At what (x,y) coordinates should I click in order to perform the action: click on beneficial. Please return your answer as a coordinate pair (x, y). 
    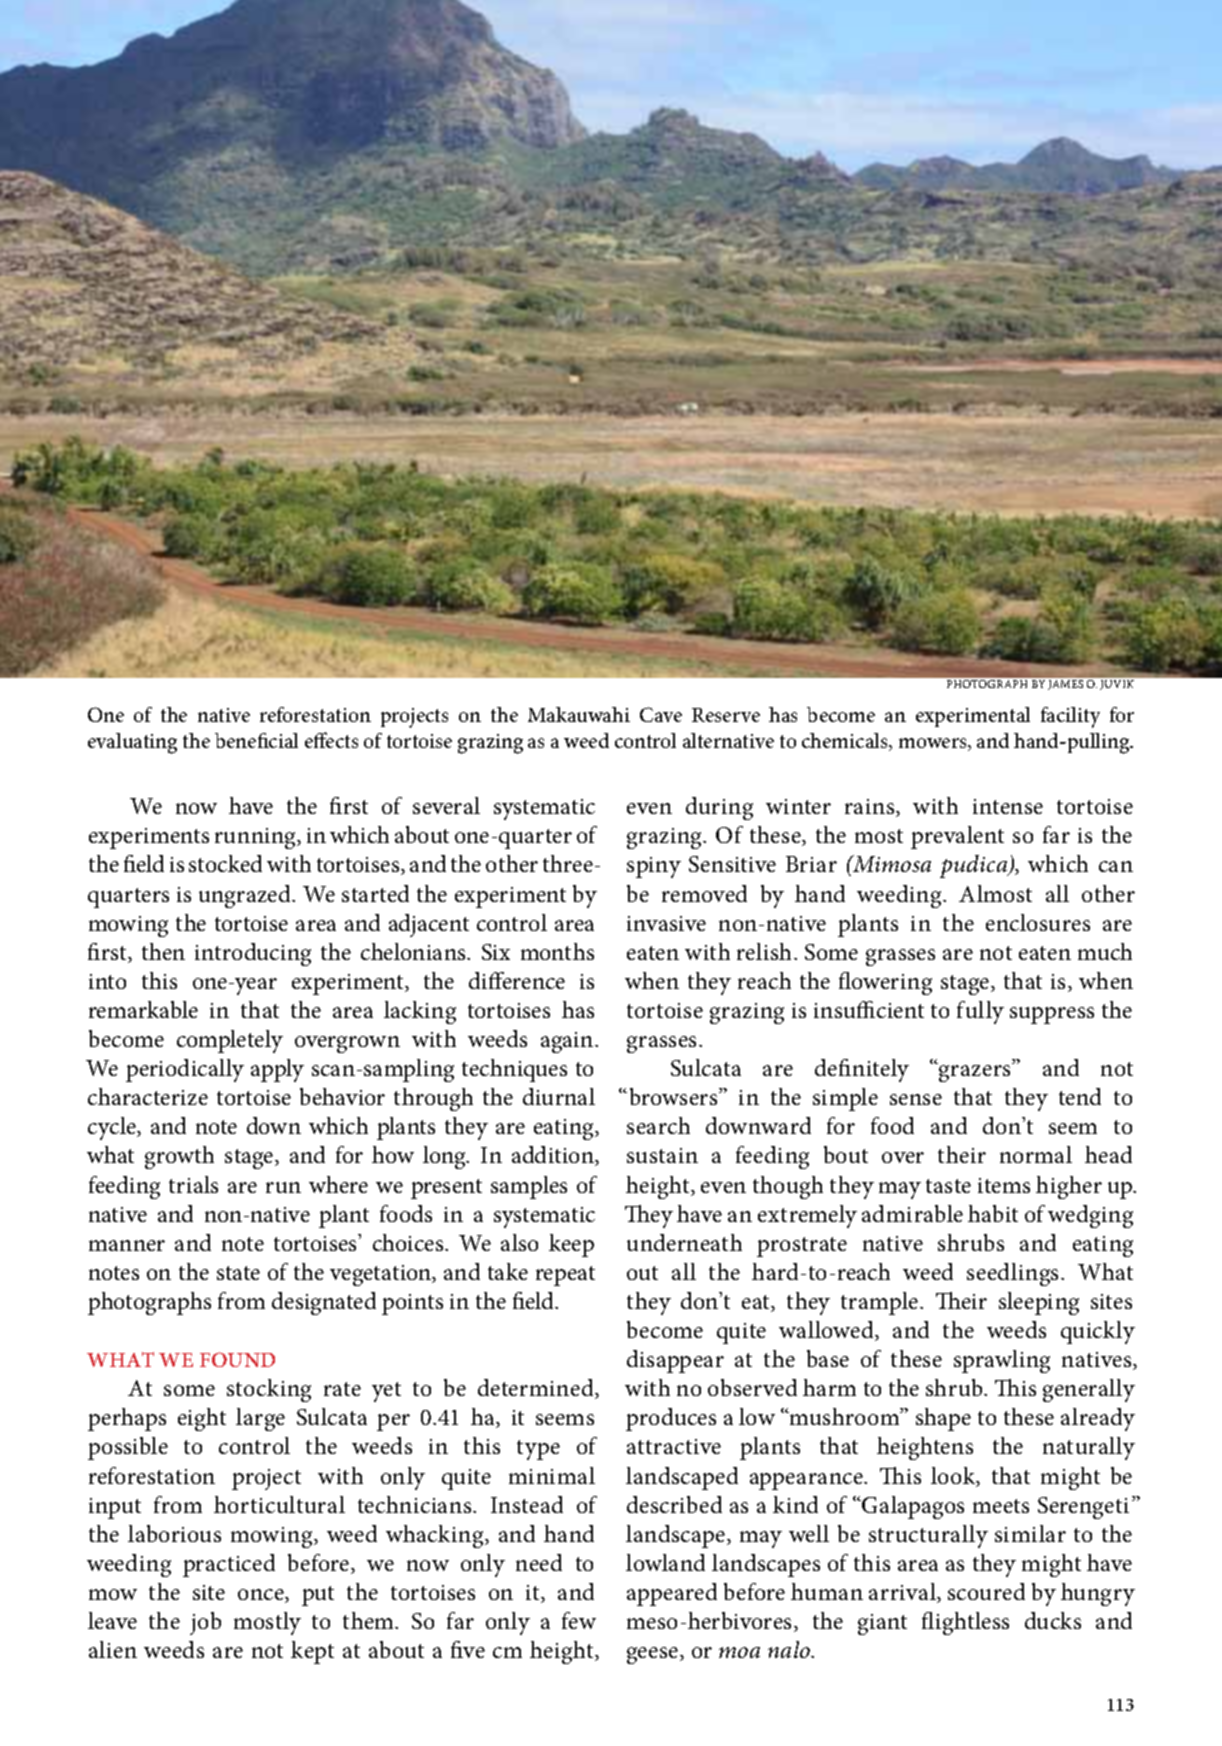
    Looking at the image, I should click on (256, 740).
